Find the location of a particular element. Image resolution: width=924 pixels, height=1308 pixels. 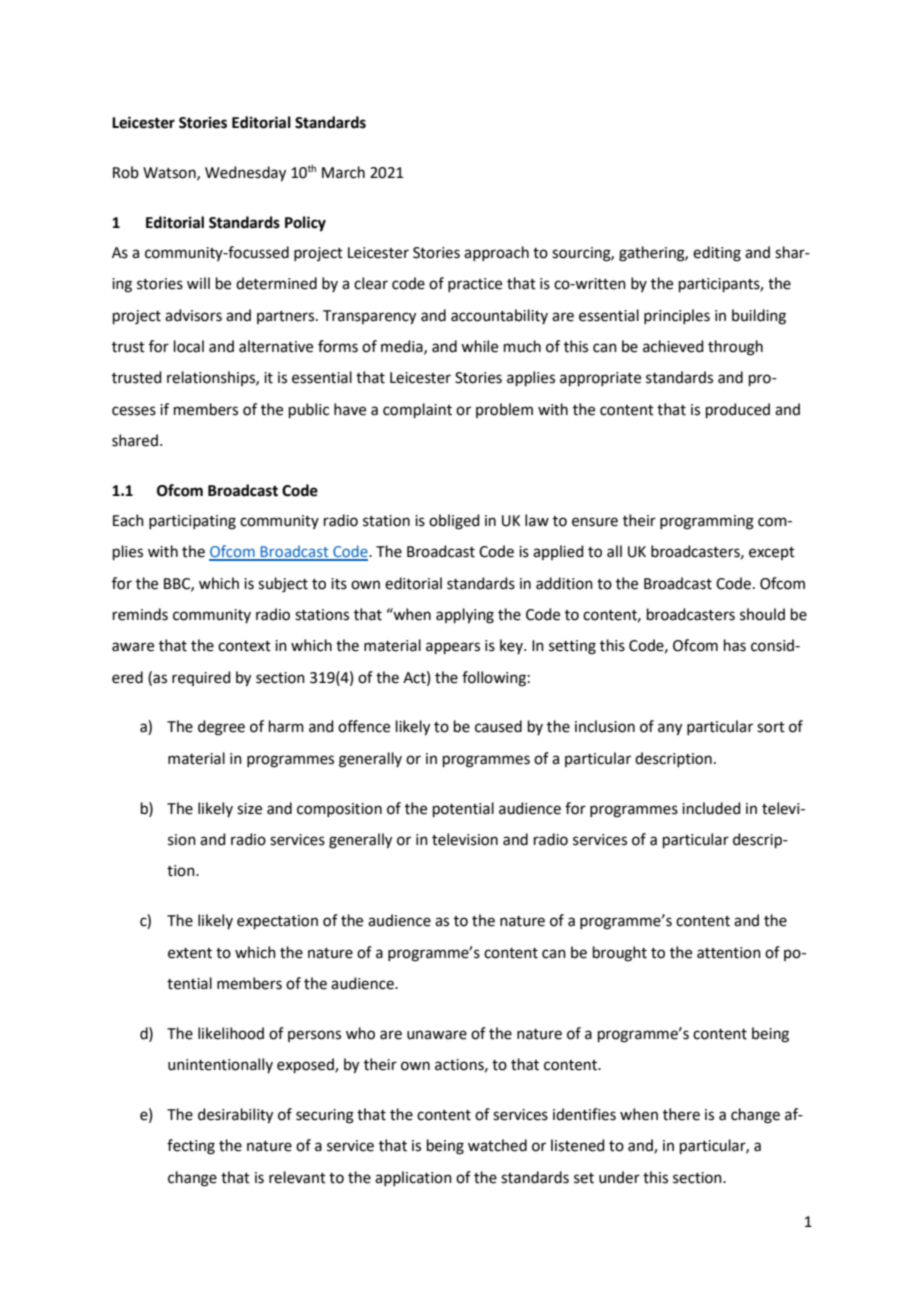

participating is located at coordinates (192, 522).
